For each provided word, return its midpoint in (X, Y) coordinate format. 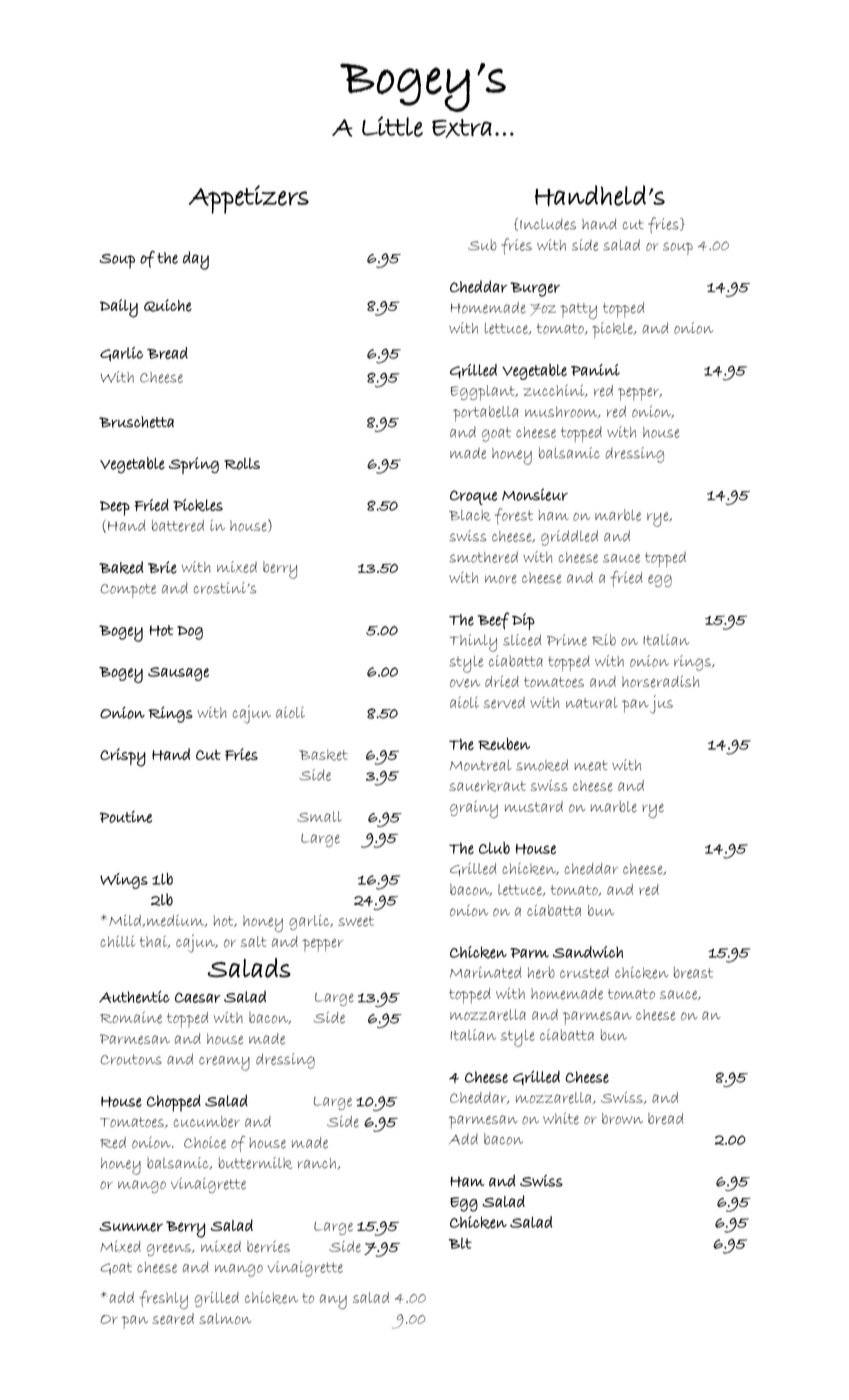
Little (392, 126)
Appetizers (249, 199)
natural (592, 702)
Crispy (123, 757)
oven (465, 683)
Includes (548, 224)
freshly (163, 1300)
